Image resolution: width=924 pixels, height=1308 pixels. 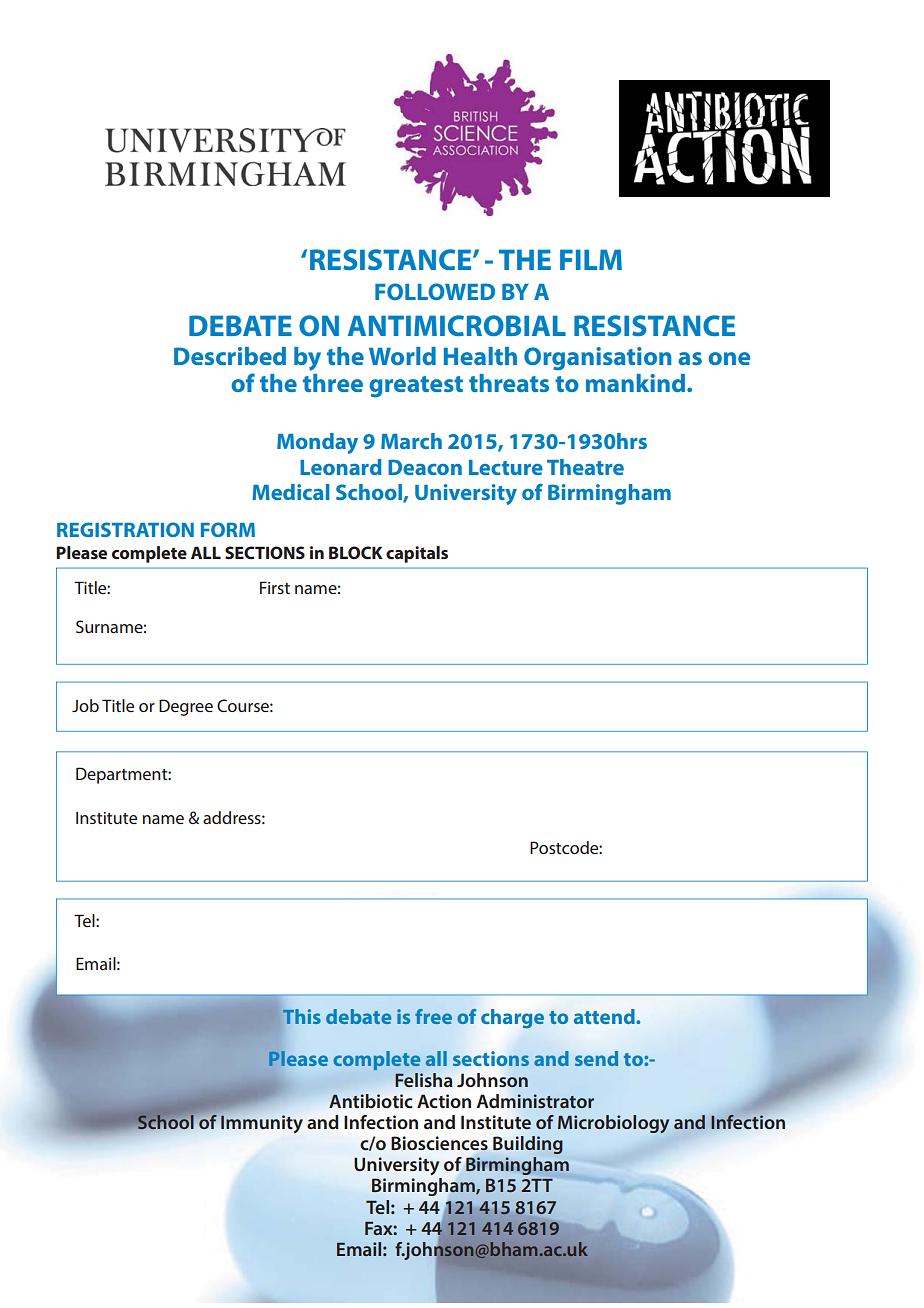 What do you see at coordinates (275, 587) in the screenshot?
I see `First` at bounding box center [275, 587].
